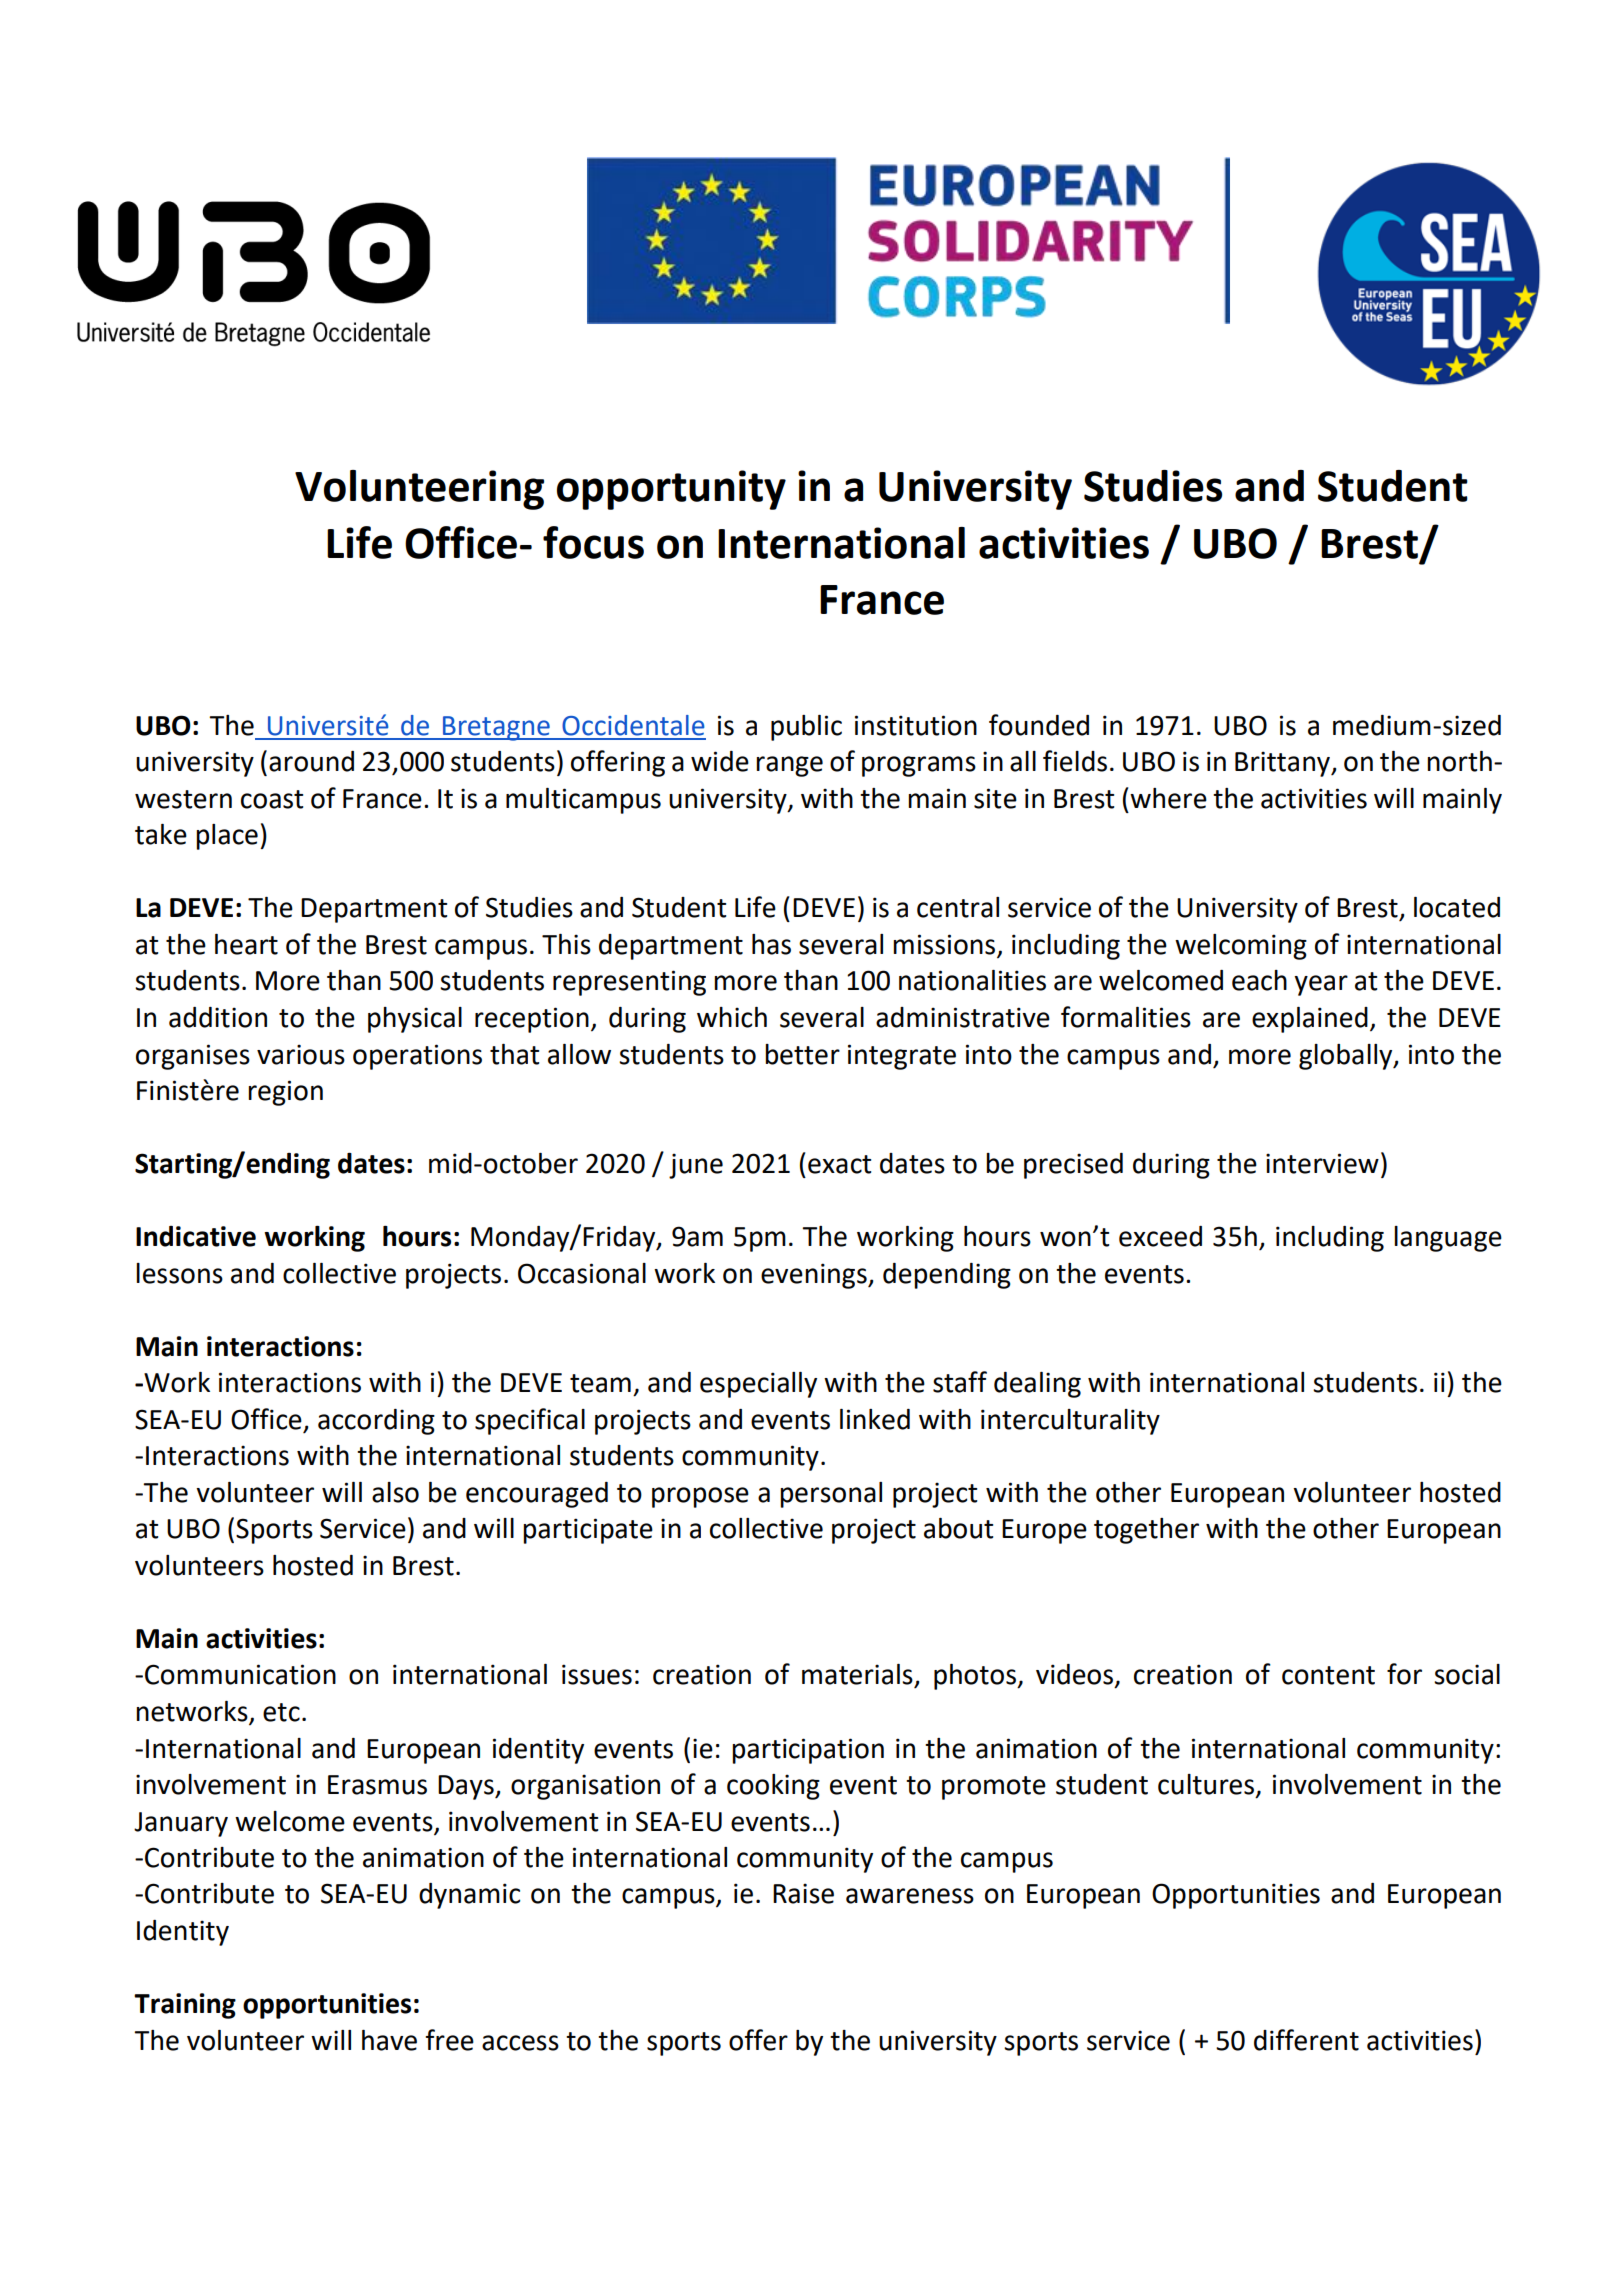  What do you see at coordinates (395, 1492) in the image?
I see `also` at bounding box center [395, 1492].
